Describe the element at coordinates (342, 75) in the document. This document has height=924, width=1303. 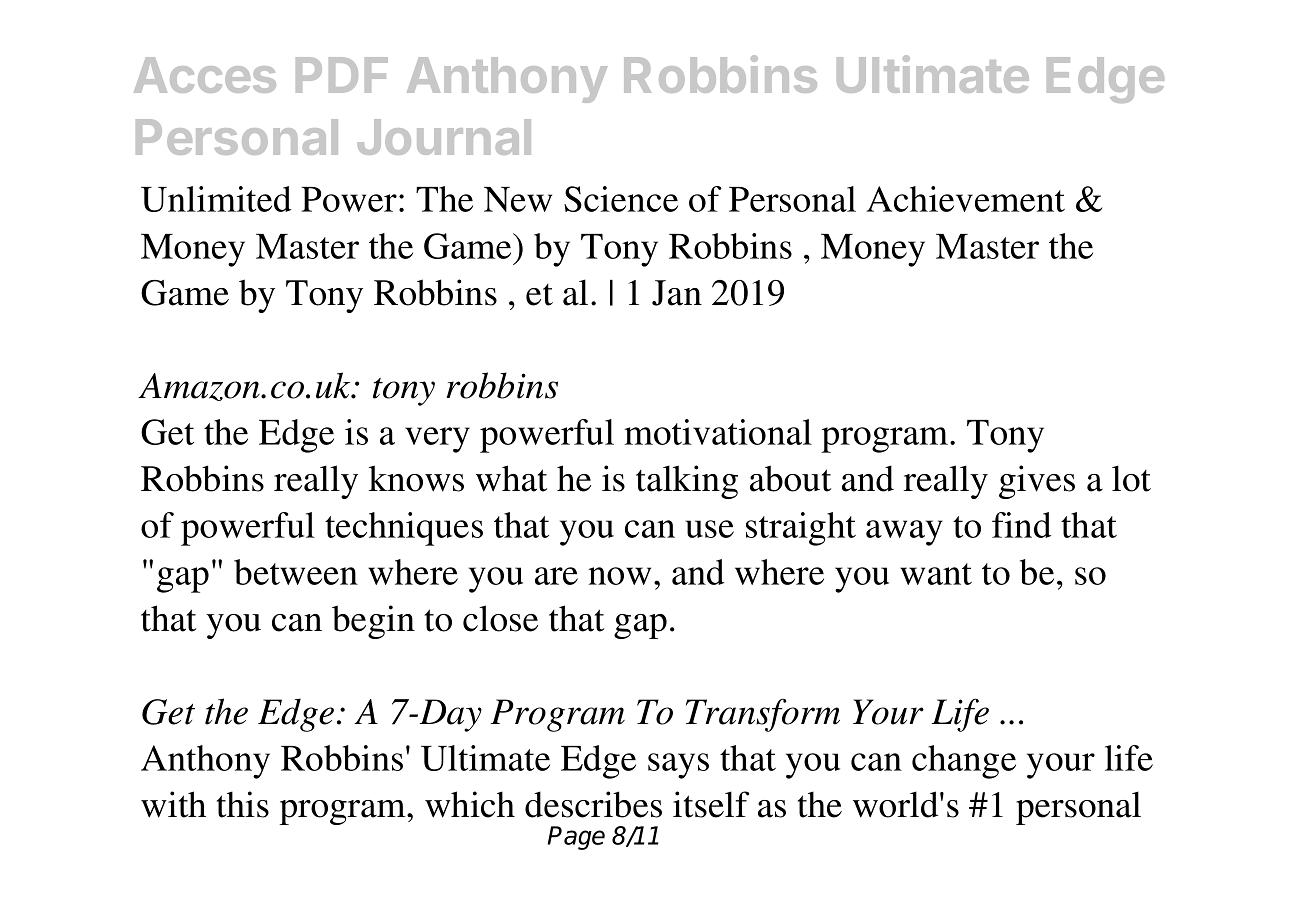
I see `PDF` at that location.
